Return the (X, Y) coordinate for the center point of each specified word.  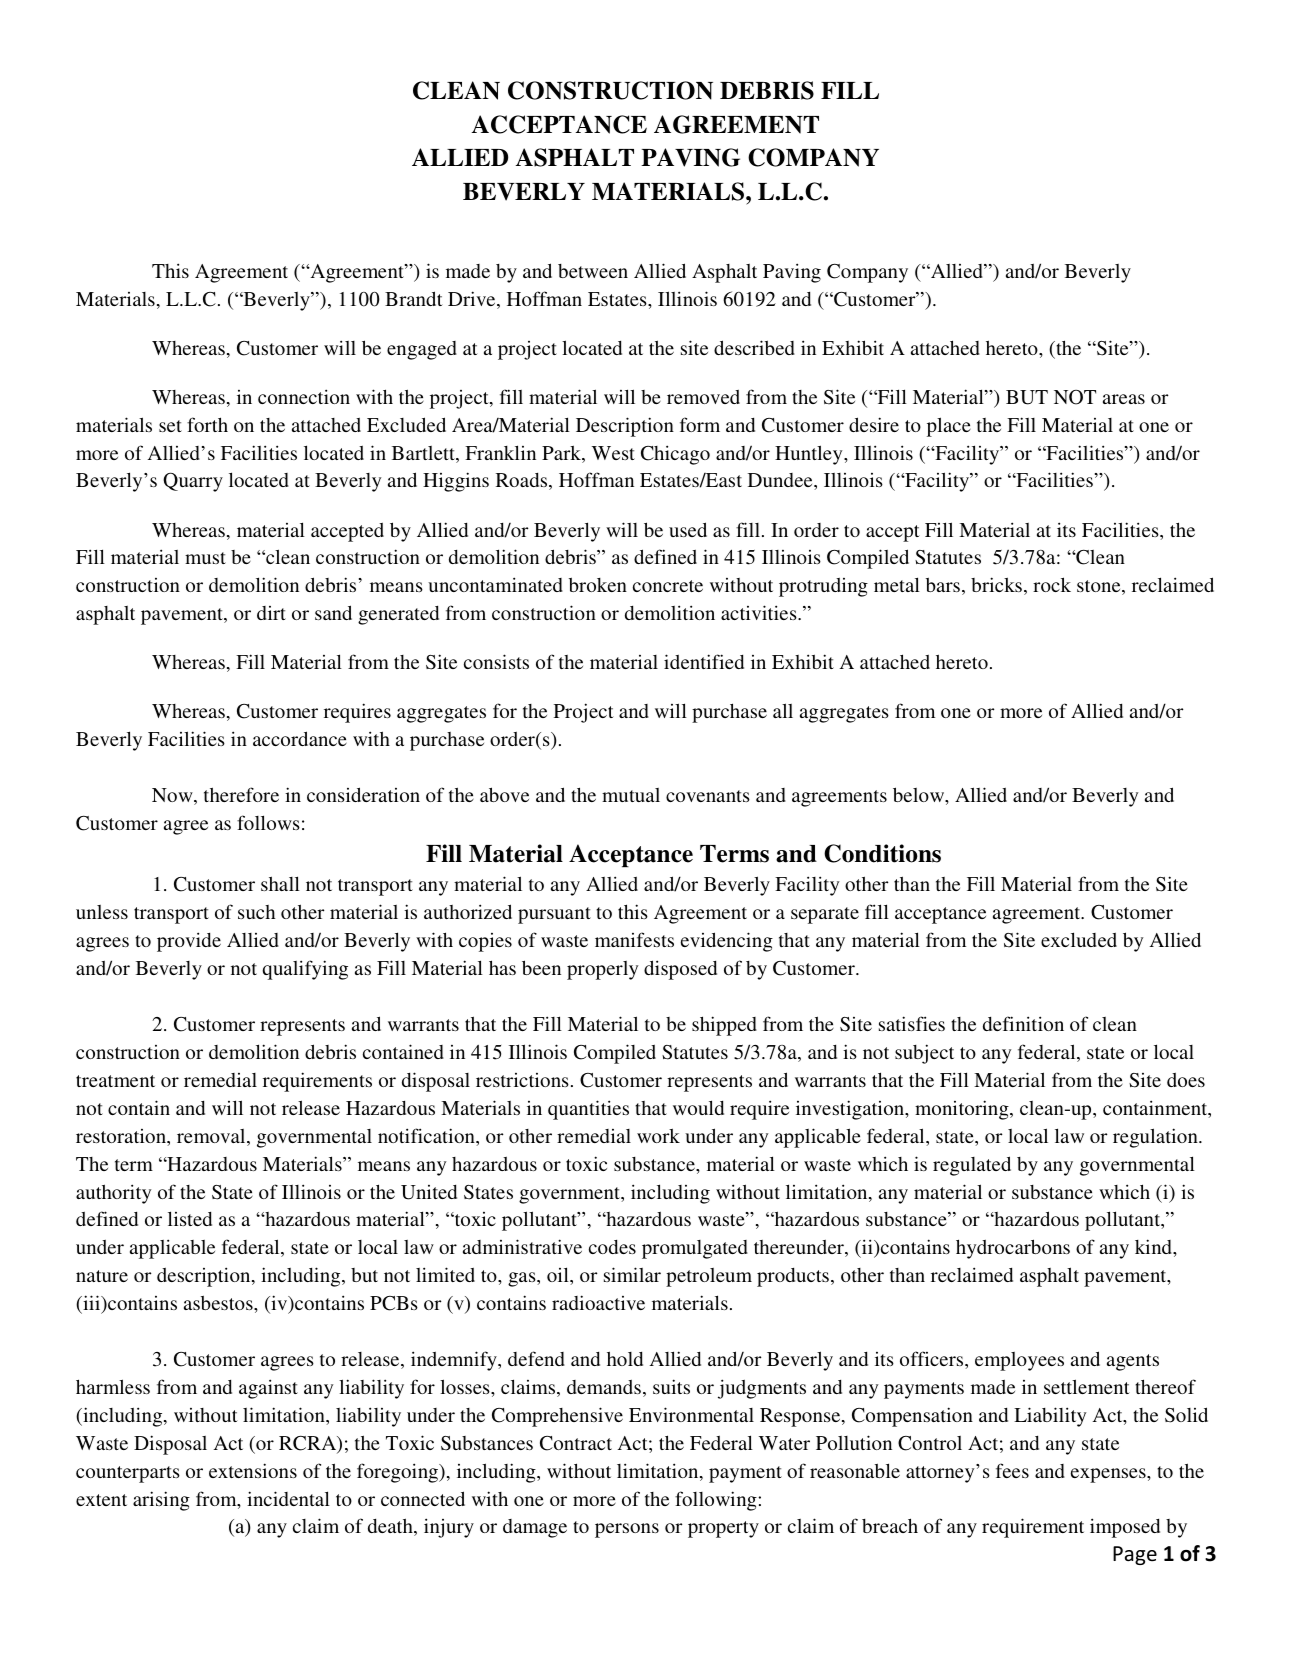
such (256, 912)
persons (627, 1530)
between (593, 271)
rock (1052, 584)
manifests (634, 939)
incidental (288, 1498)
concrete (668, 586)
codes (612, 1247)
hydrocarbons (1013, 1249)
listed (190, 1218)
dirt (271, 613)
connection (304, 396)
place (949, 427)
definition (1023, 1023)
